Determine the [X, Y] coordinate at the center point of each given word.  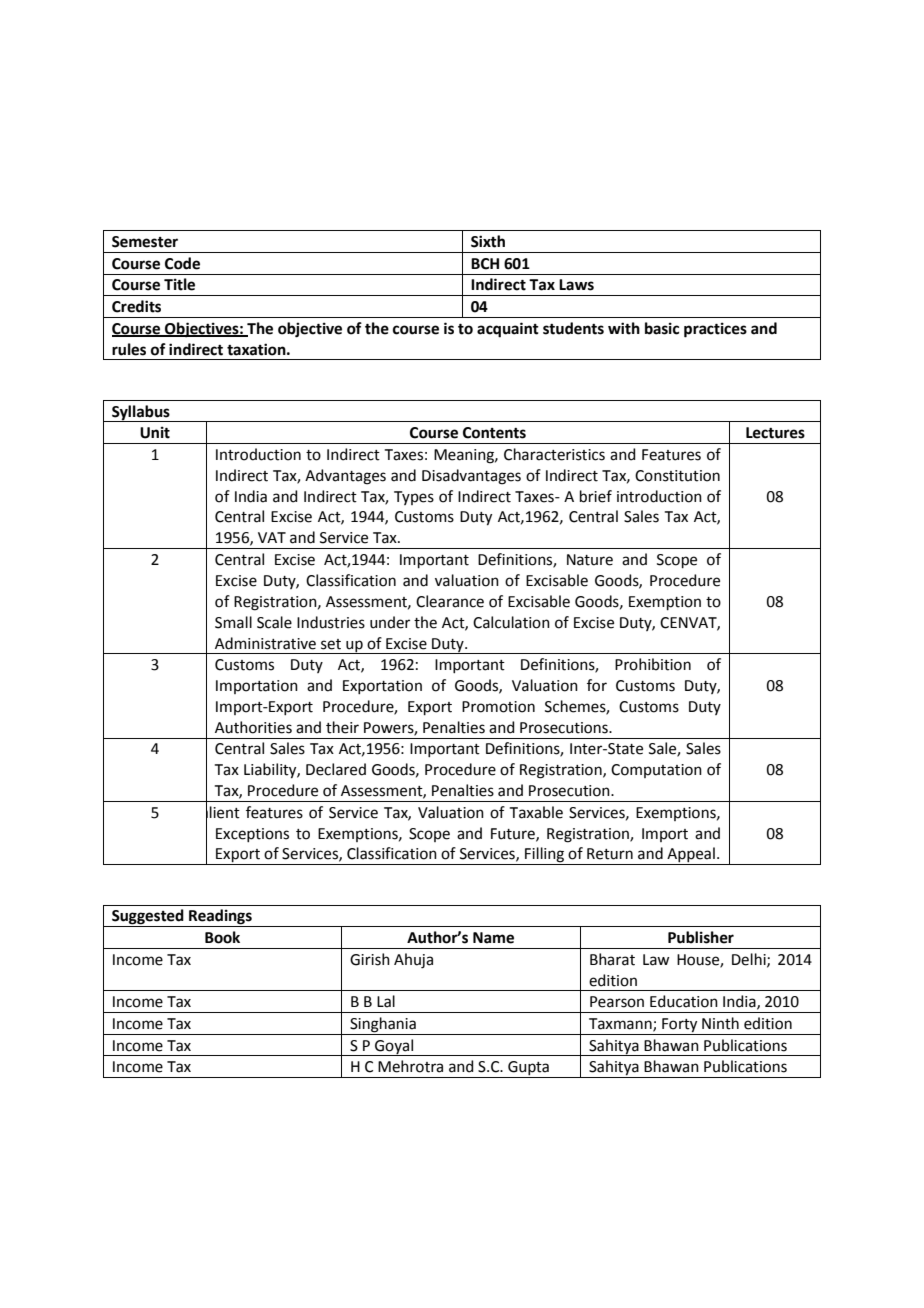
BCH [485, 264]
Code [182, 263]
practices [715, 330]
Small [233, 622]
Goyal [394, 1047]
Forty [679, 1025]
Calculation [511, 622]
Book [222, 937]
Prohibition [653, 664]
